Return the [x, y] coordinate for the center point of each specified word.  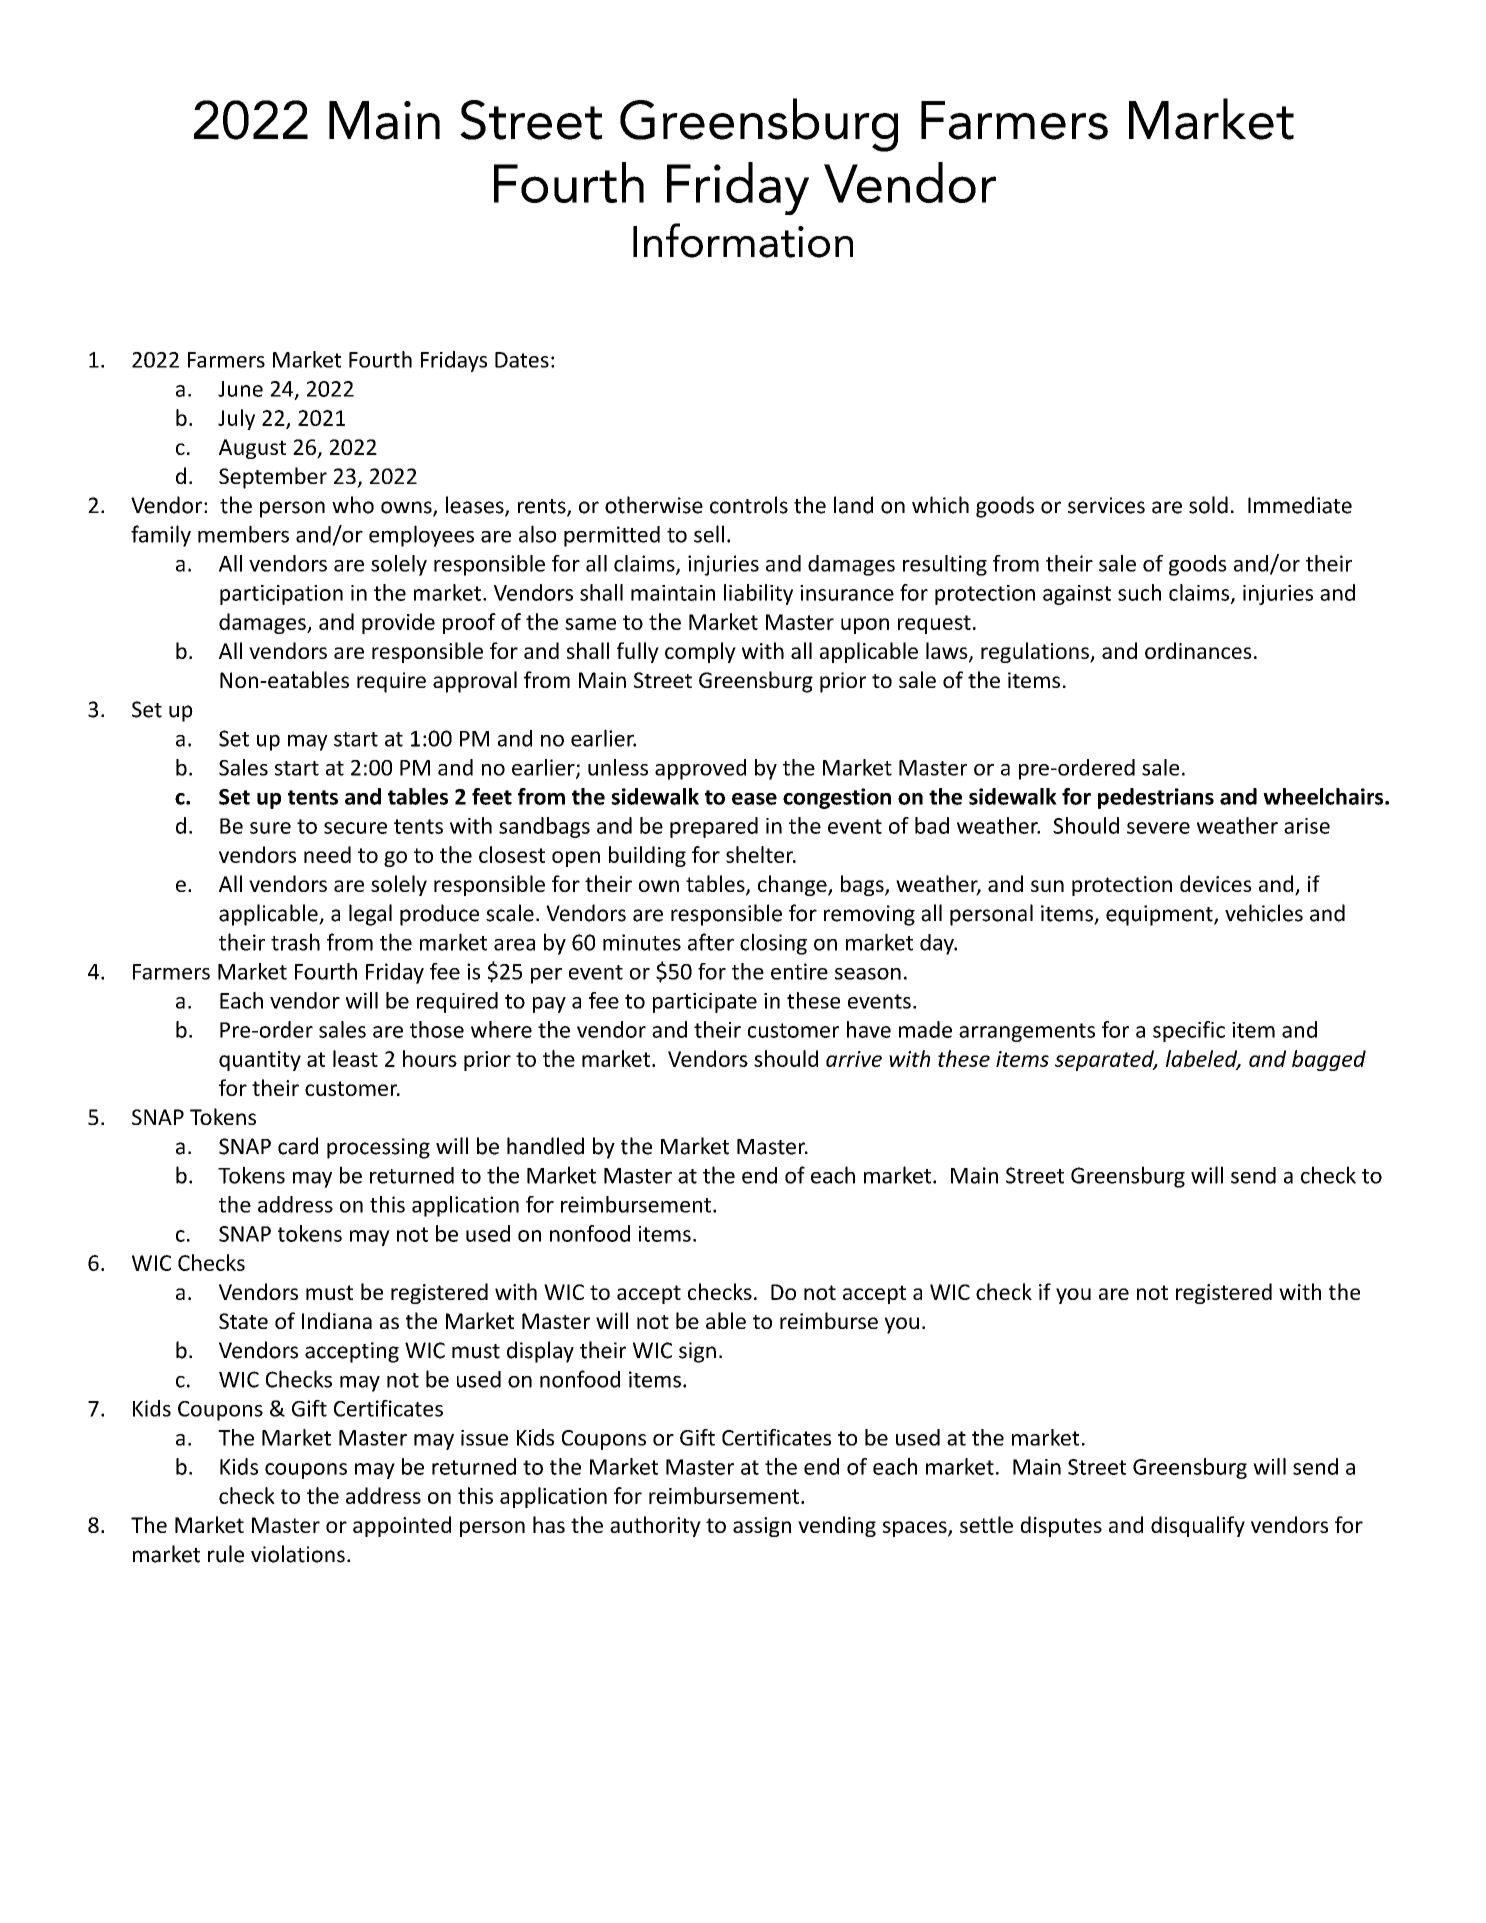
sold [1208, 505]
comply [700, 652]
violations [298, 1554]
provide [398, 623]
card [298, 1146]
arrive [854, 1059]
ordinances [1198, 650]
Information [743, 240]
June [240, 389]
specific [1189, 1031]
